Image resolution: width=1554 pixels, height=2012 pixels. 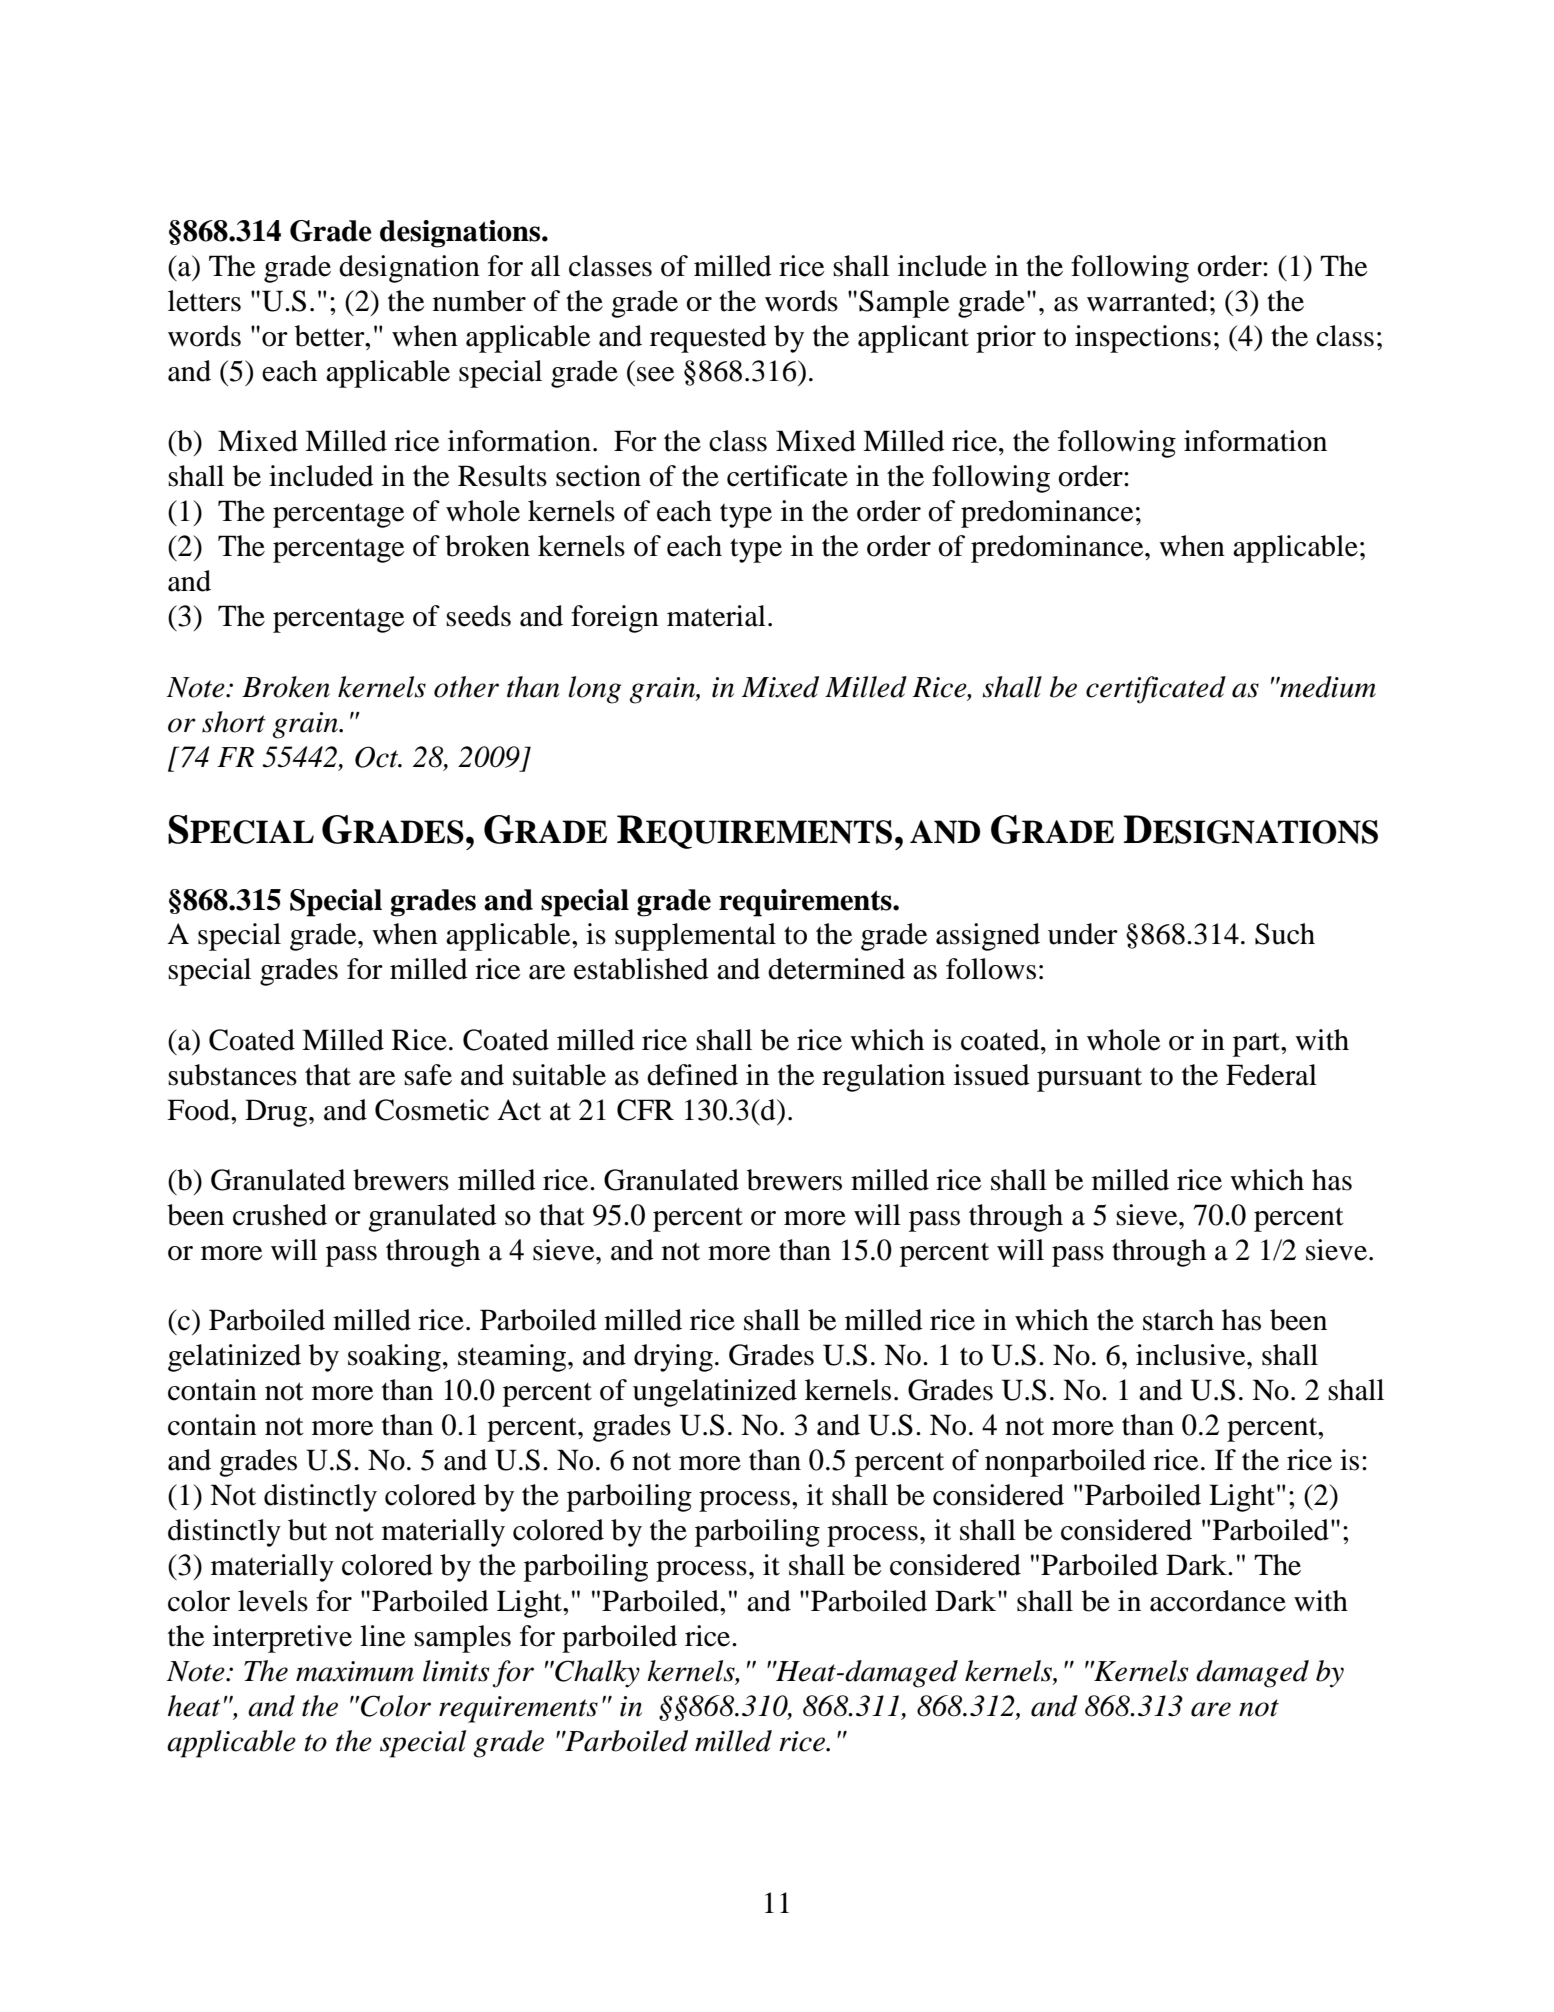 I want to click on inspections, so click(x=1143, y=339).
